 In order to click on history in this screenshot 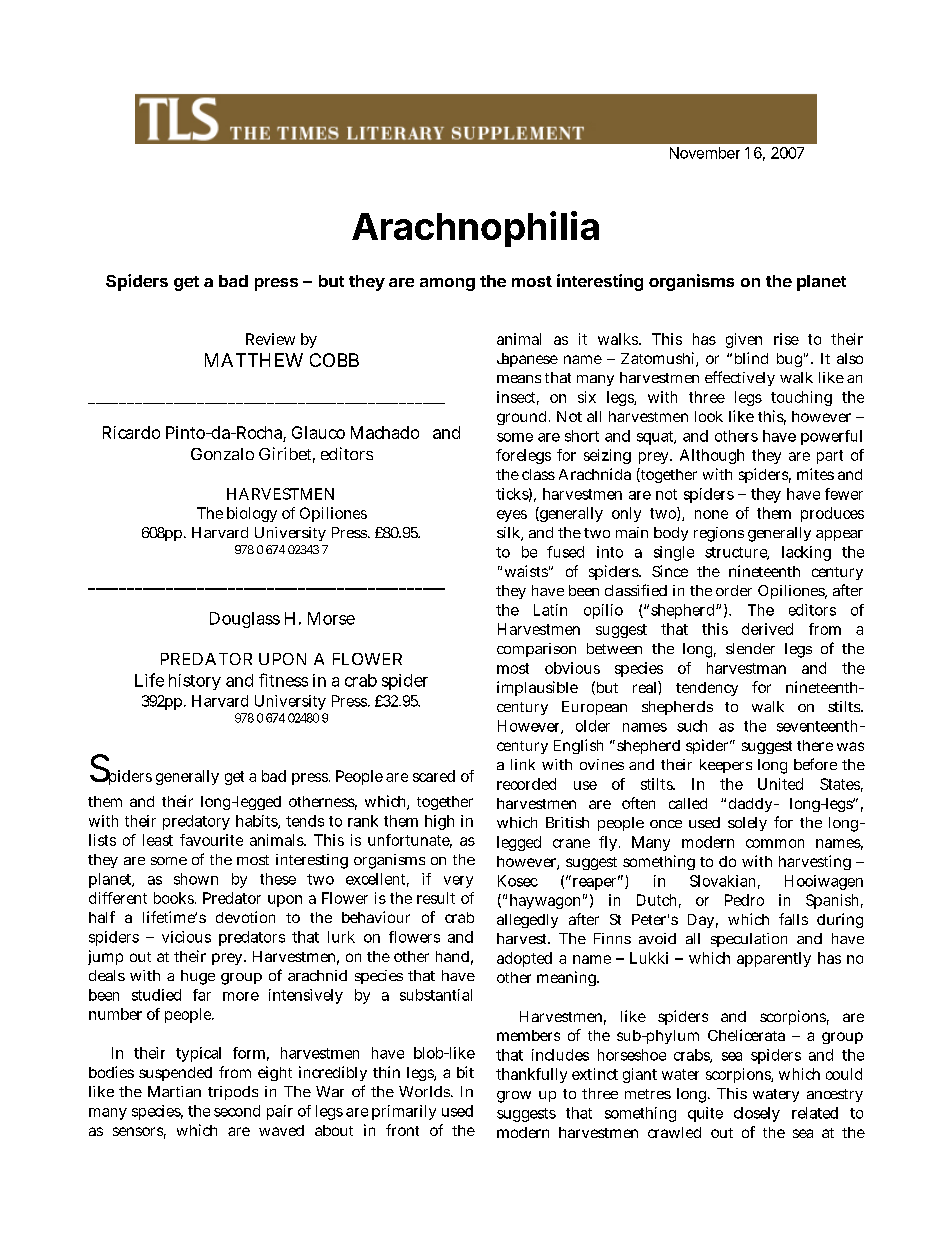, I will do `click(195, 682)`.
